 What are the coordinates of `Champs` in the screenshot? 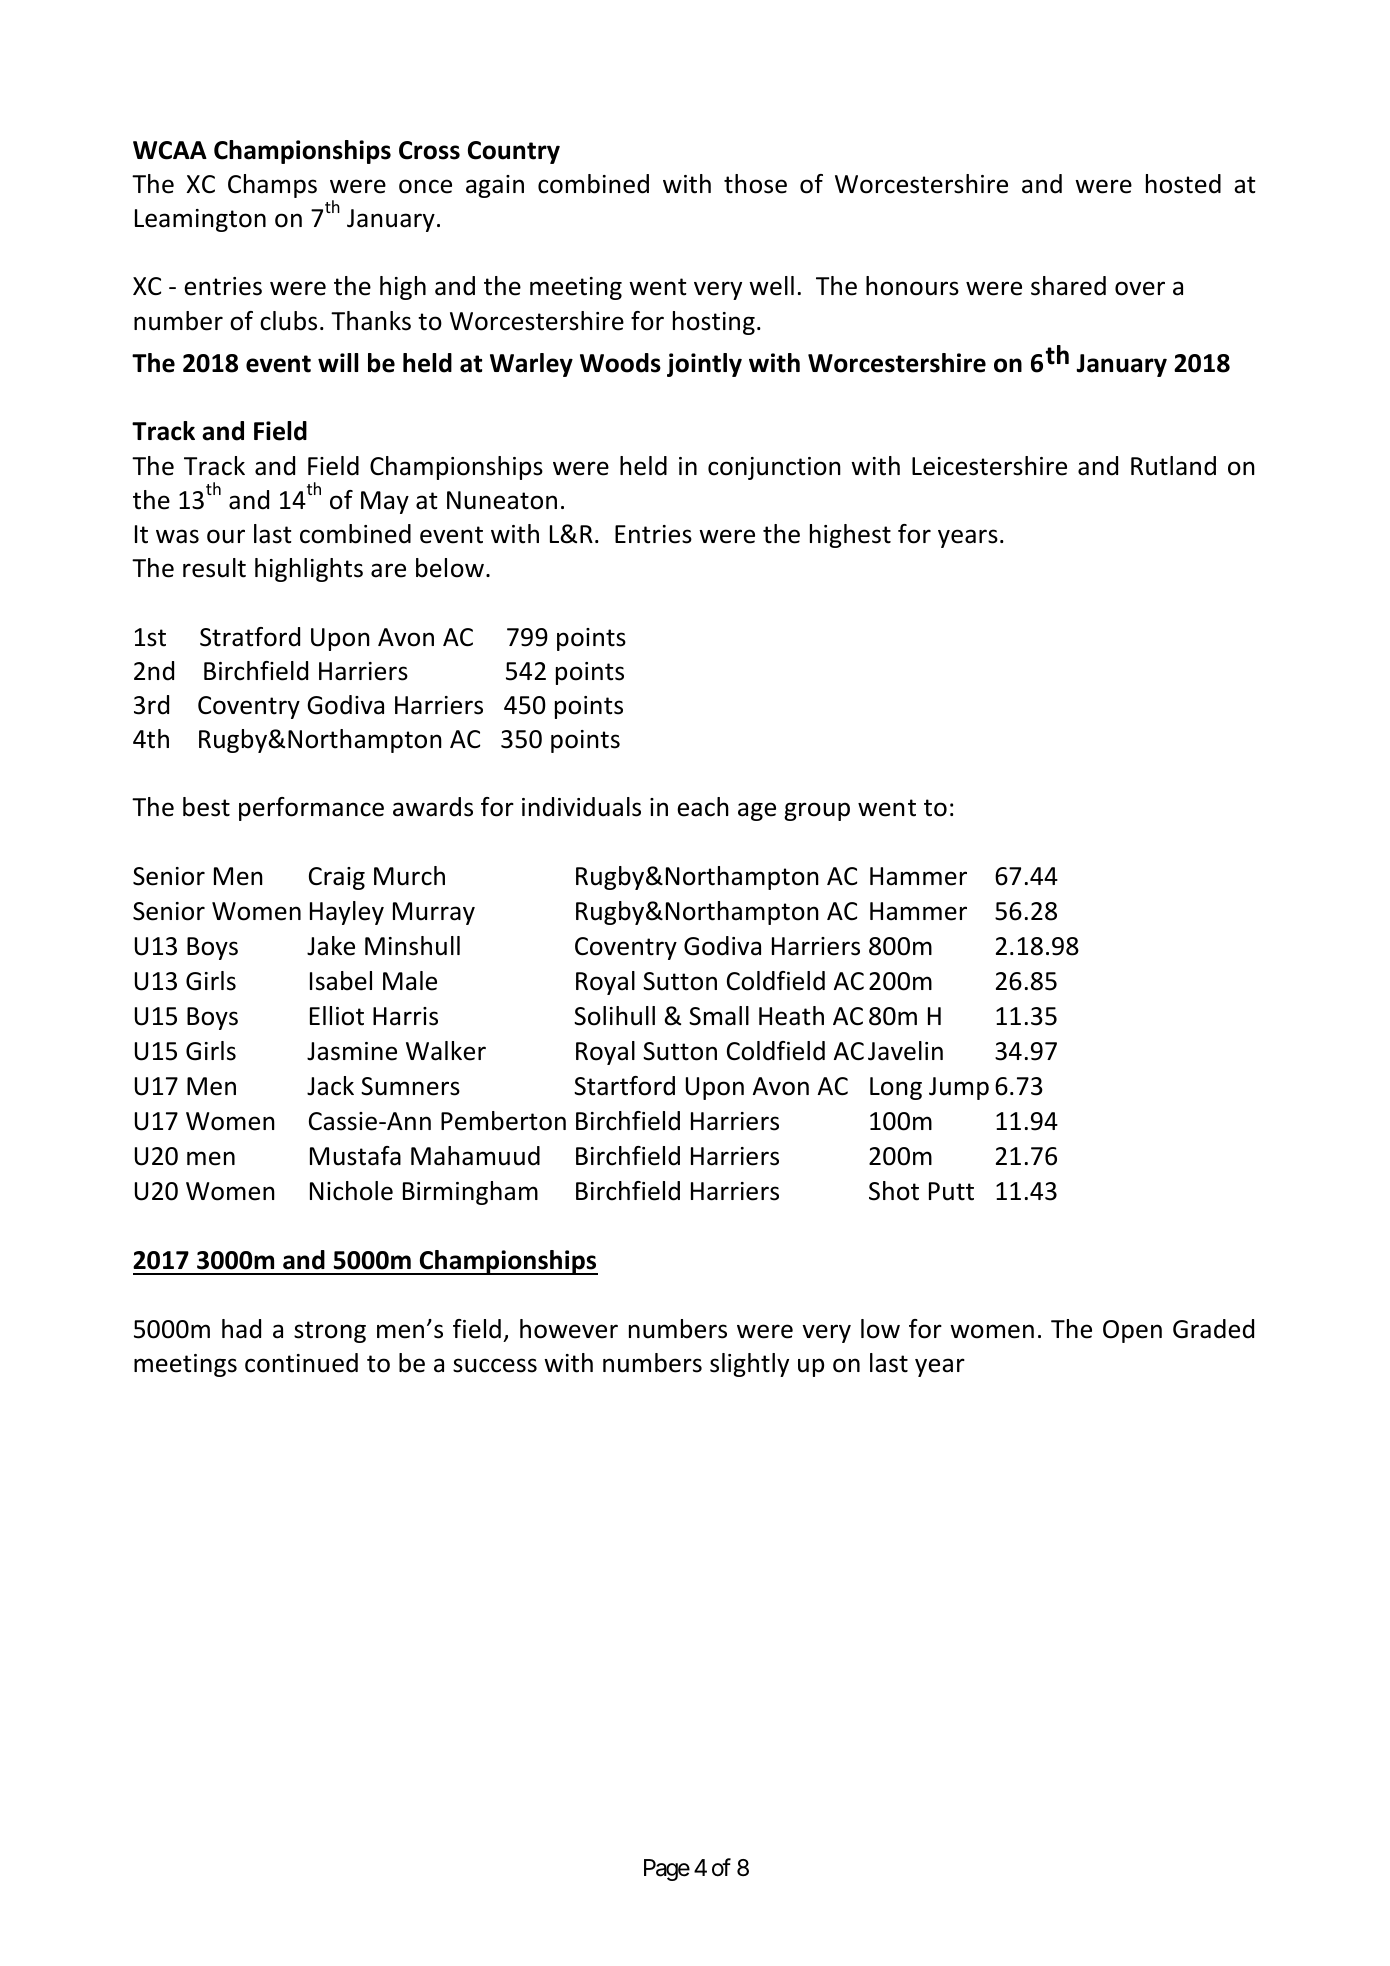 It's located at (272, 186).
